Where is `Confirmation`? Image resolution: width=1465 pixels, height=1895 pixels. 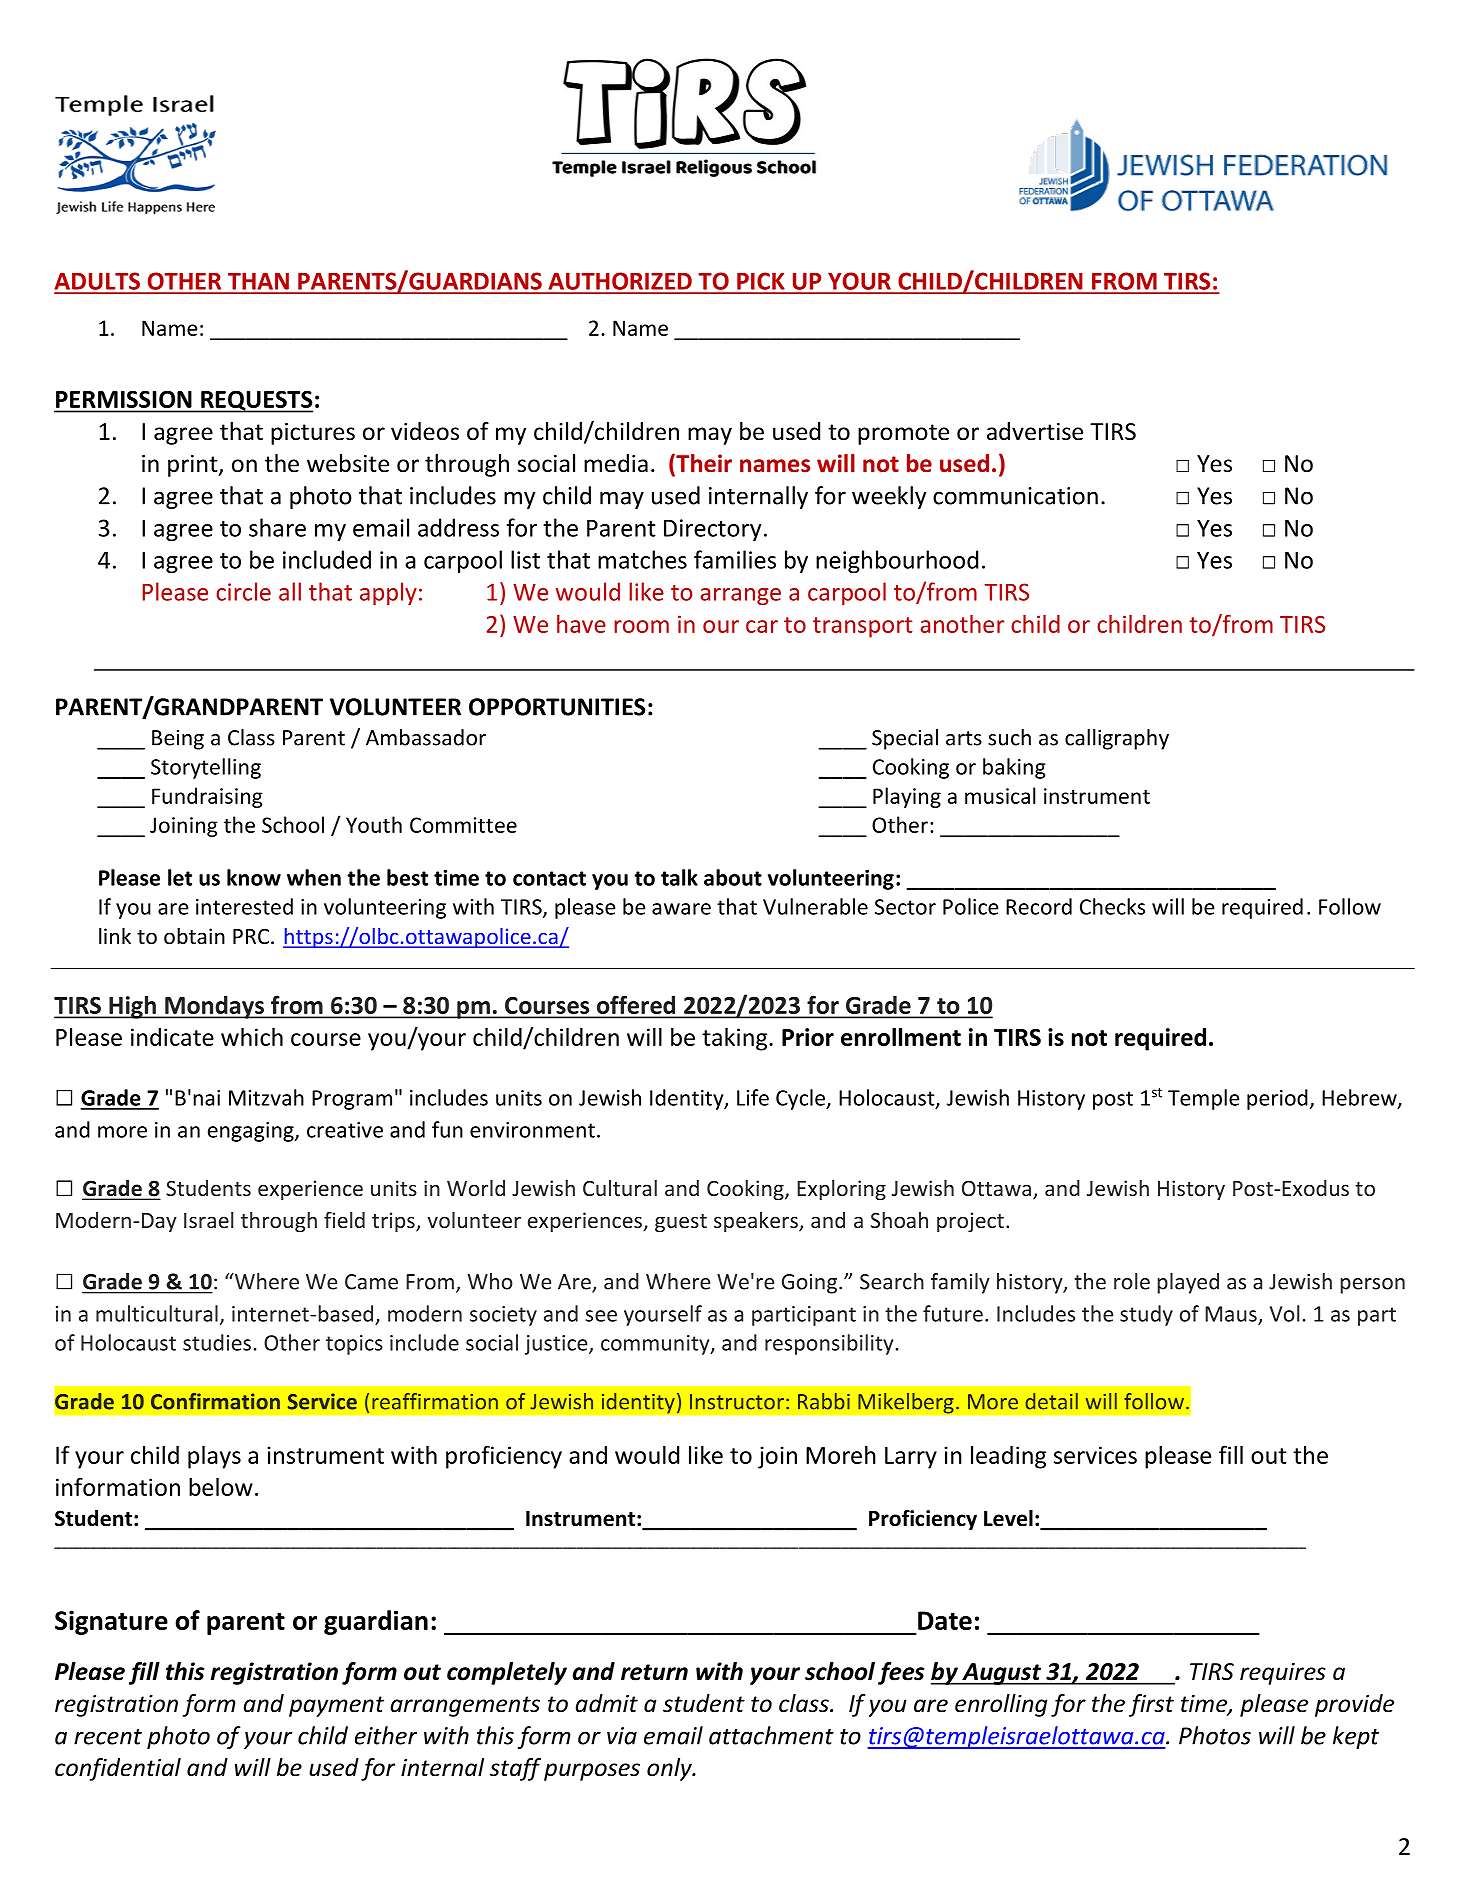
Confirmation is located at coordinates (215, 1401).
